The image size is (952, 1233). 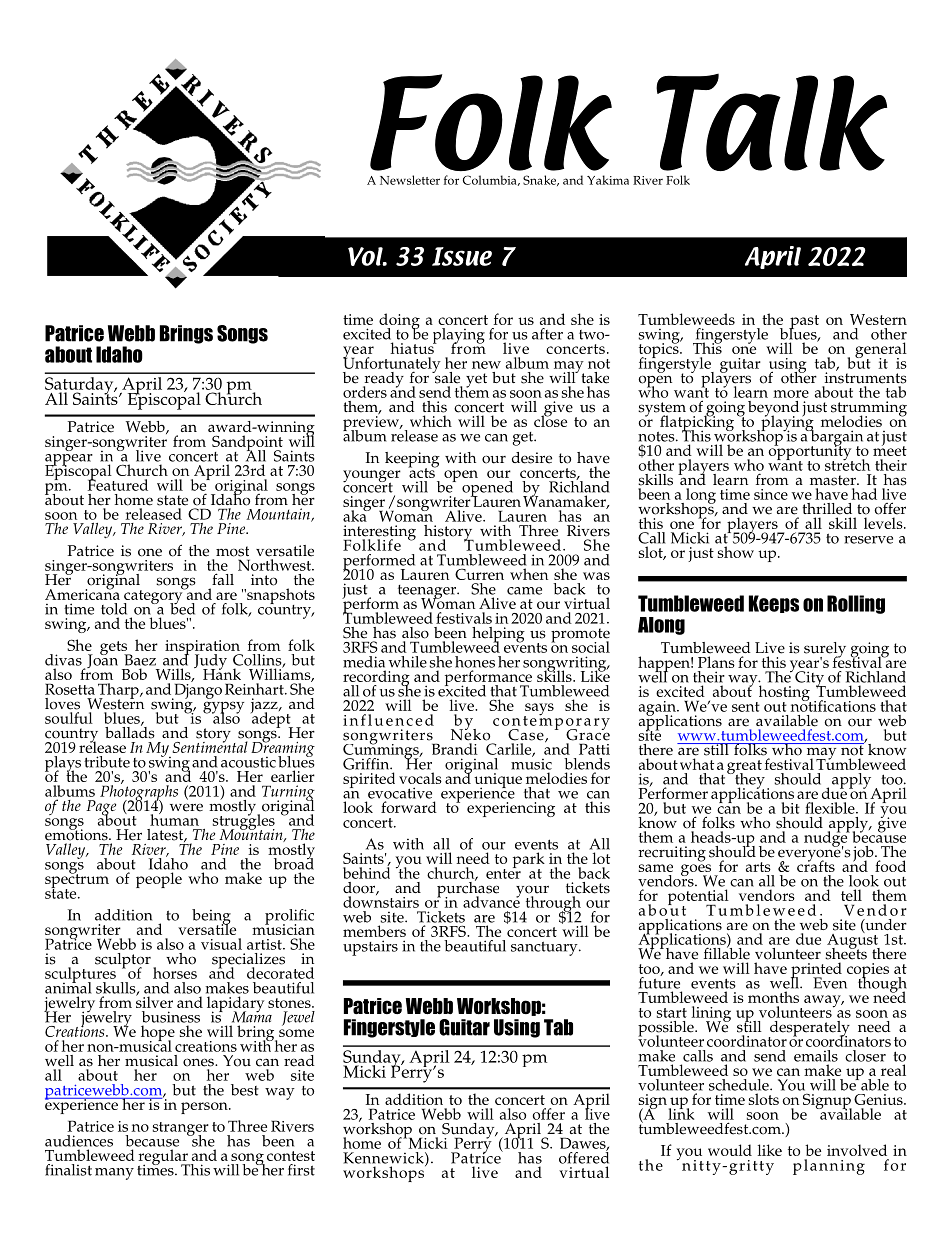 I want to click on Featured, so click(x=117, y=484).
